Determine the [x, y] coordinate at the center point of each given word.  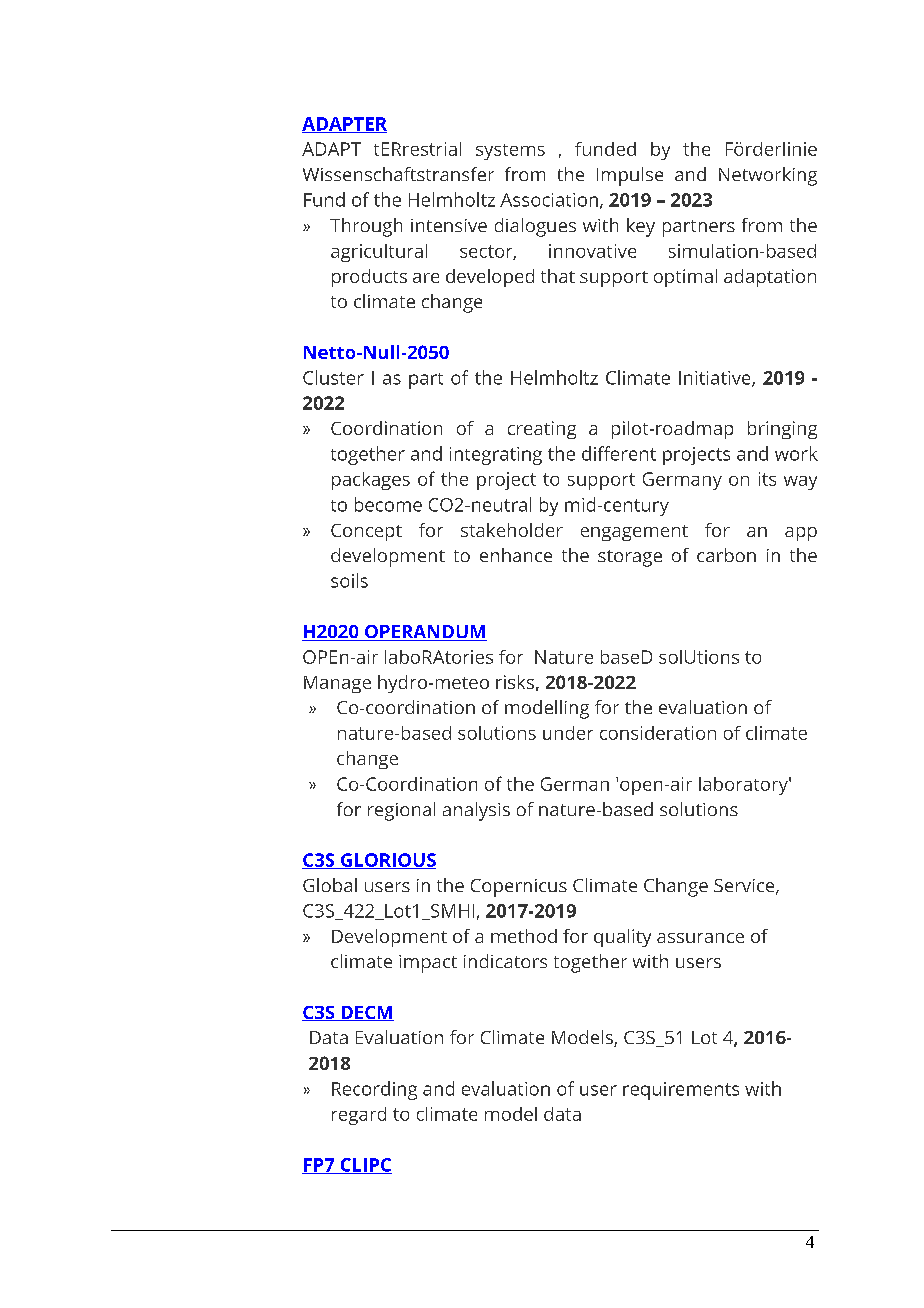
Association [549, 200]
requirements [681, 1091]
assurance [700, 938]
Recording [374, 1090]
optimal [685, 278]
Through [366, 227]
